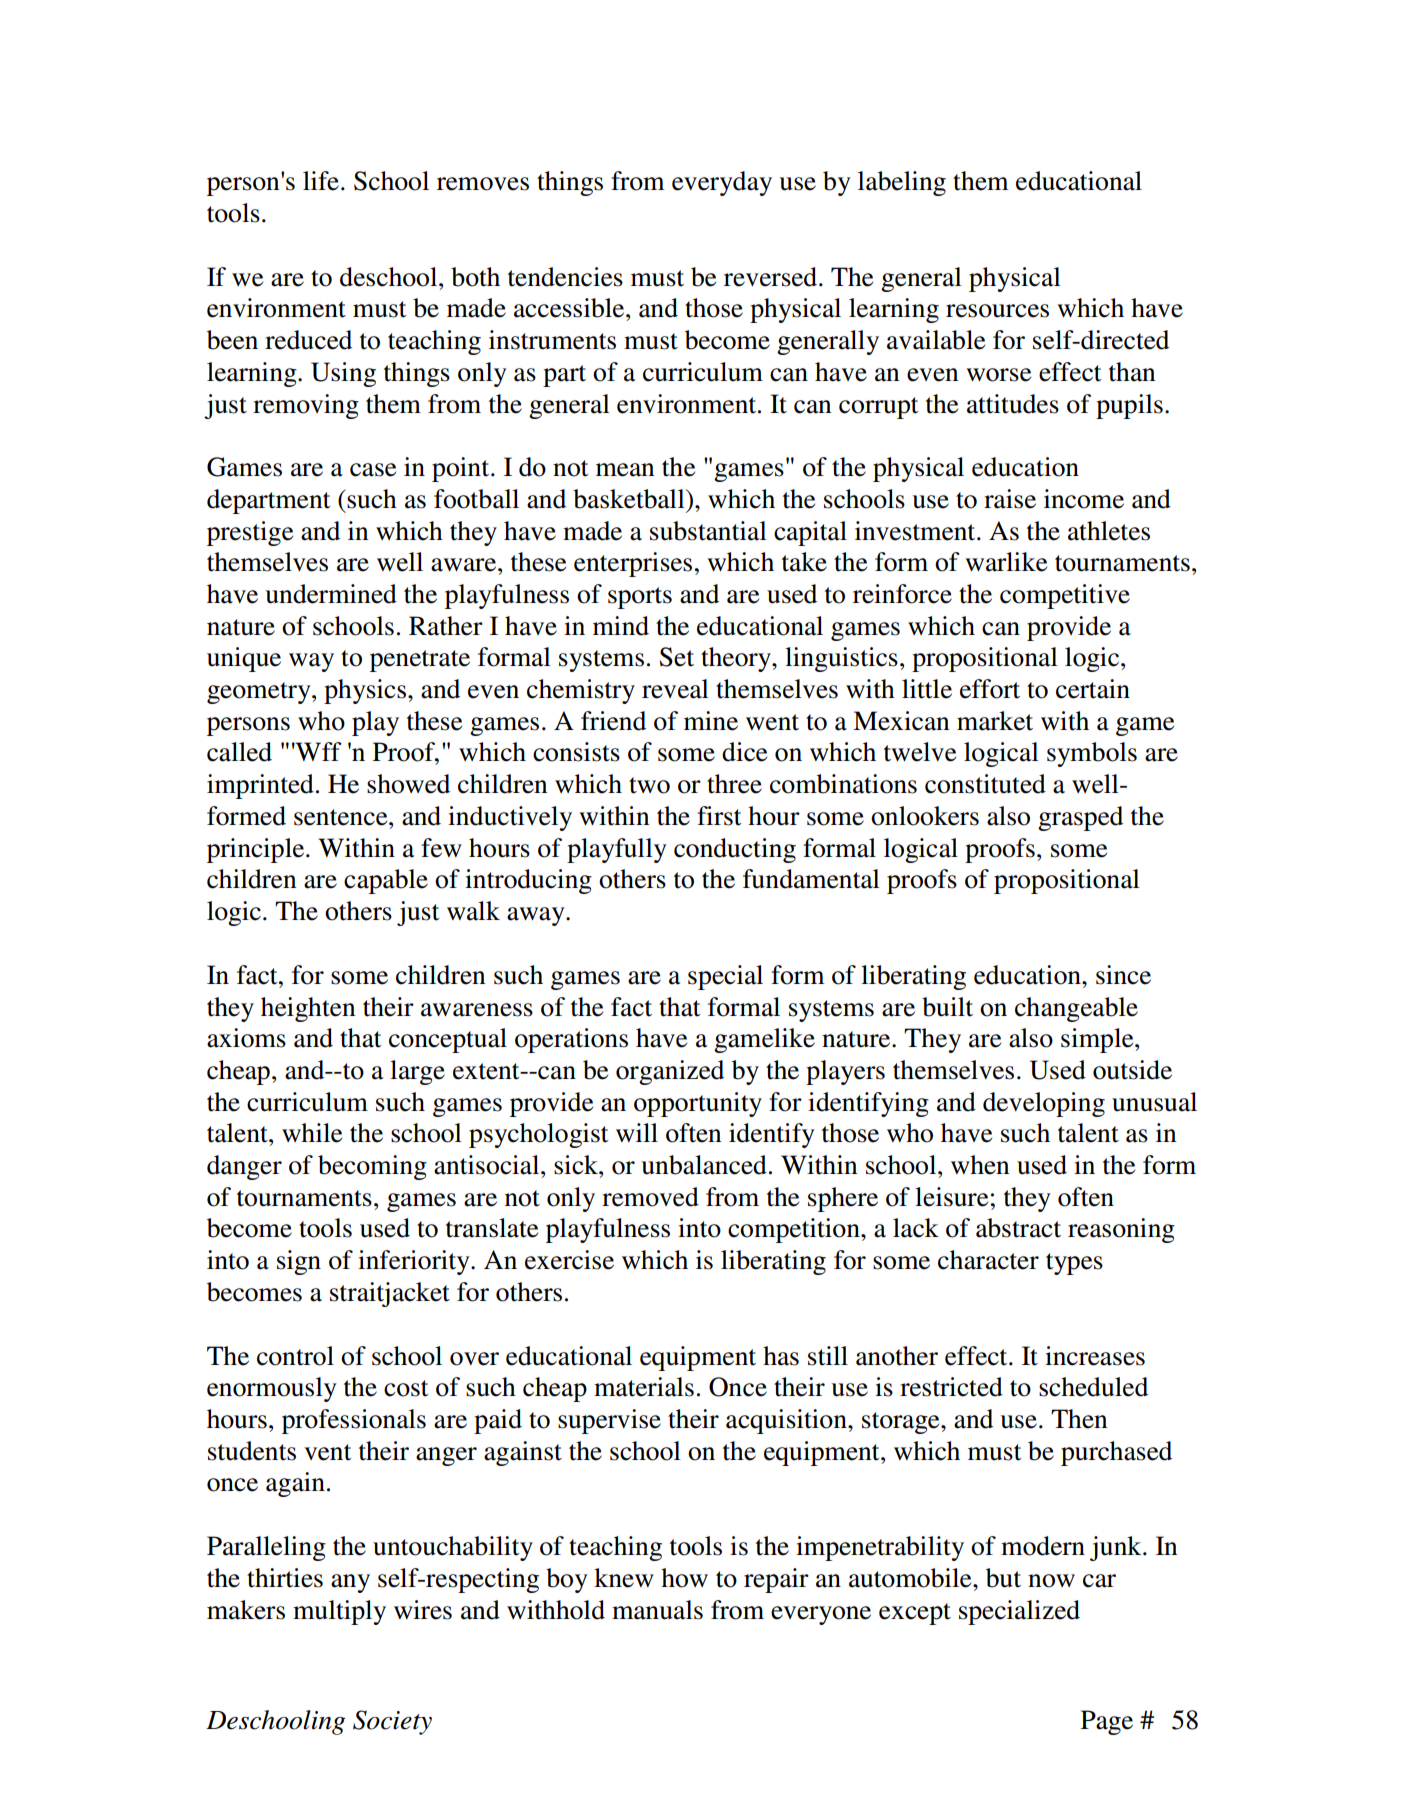 The image size is (1406, 1819). Describe the element at coordinates (1076, 1009) in the document. I see `changeable` at that location.
